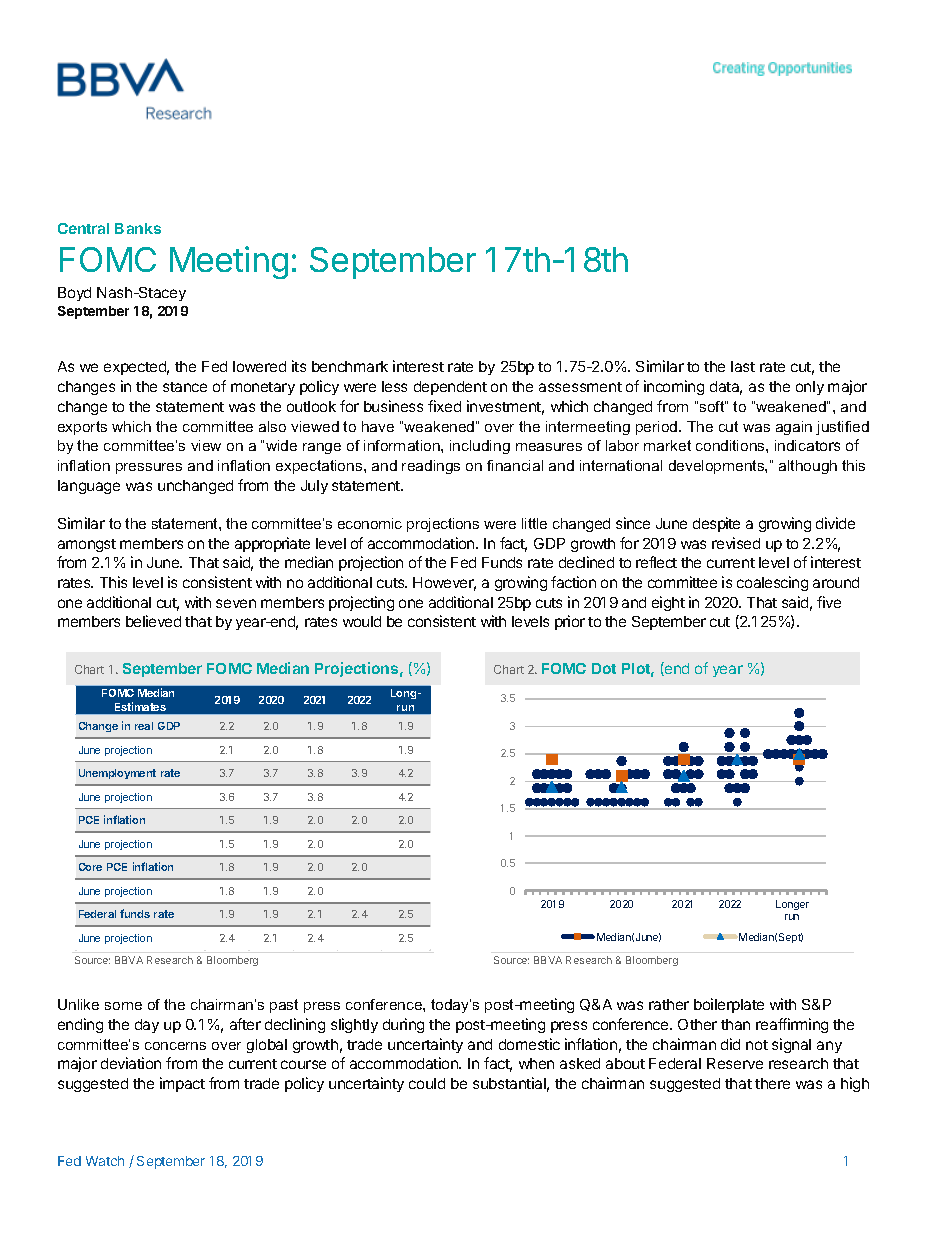  What do you see at coordinates (153, 621) in the screenshot?
I see `believed` at bounding box center [153, 621].
